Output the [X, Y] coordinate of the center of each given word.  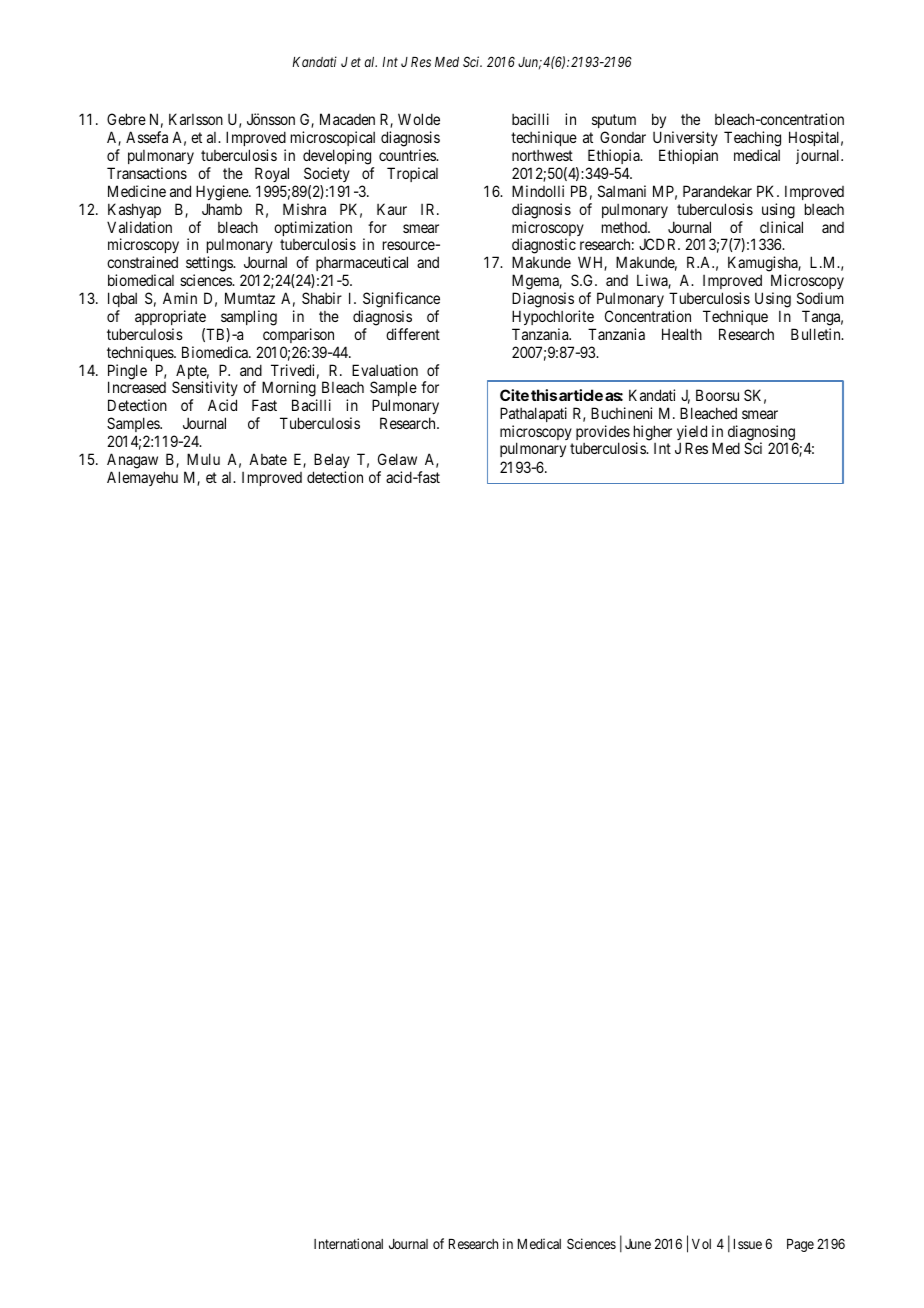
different [413, 334]
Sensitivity [205, 390]
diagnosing [762, 434]
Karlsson [196, 119]
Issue [748, 1244]
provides [603, 434]
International [348, 1243]
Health [682, 334]
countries [408, 155]
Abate [268, 459]
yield [692, 434]
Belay [332, 460]
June [638, 1244]
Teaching [752, 140]
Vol [701, 1244]
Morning [289, 390]
